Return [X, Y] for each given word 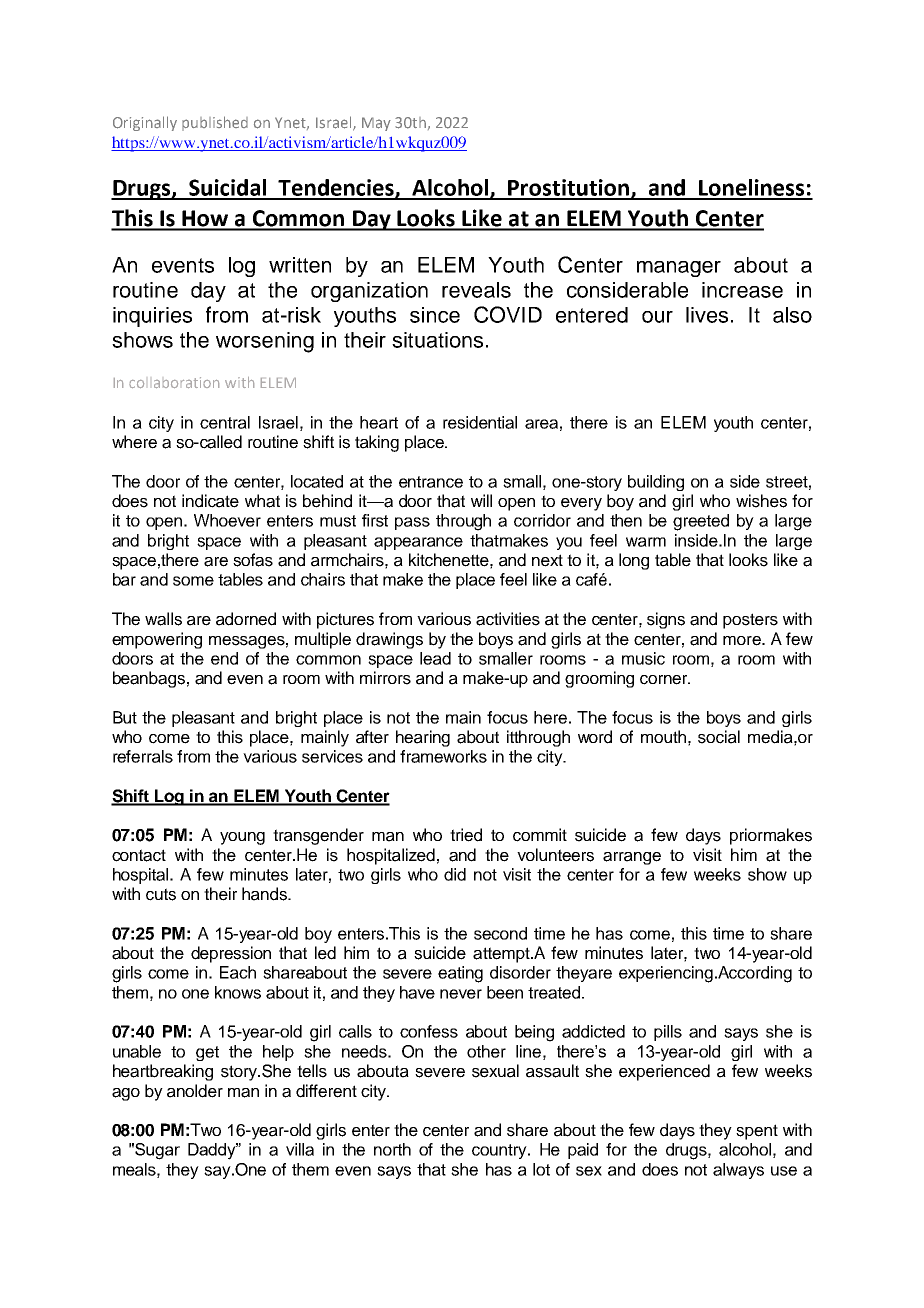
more [743, 641]
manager [679, 269]
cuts [161, 894]
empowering [157, 640]
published [215, 123]
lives [707, 315]
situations [437, 340]
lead [435, 658]
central [225, 422]
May [376, 124]
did [455, 874]
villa [300, 1149]
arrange [632, 858]
